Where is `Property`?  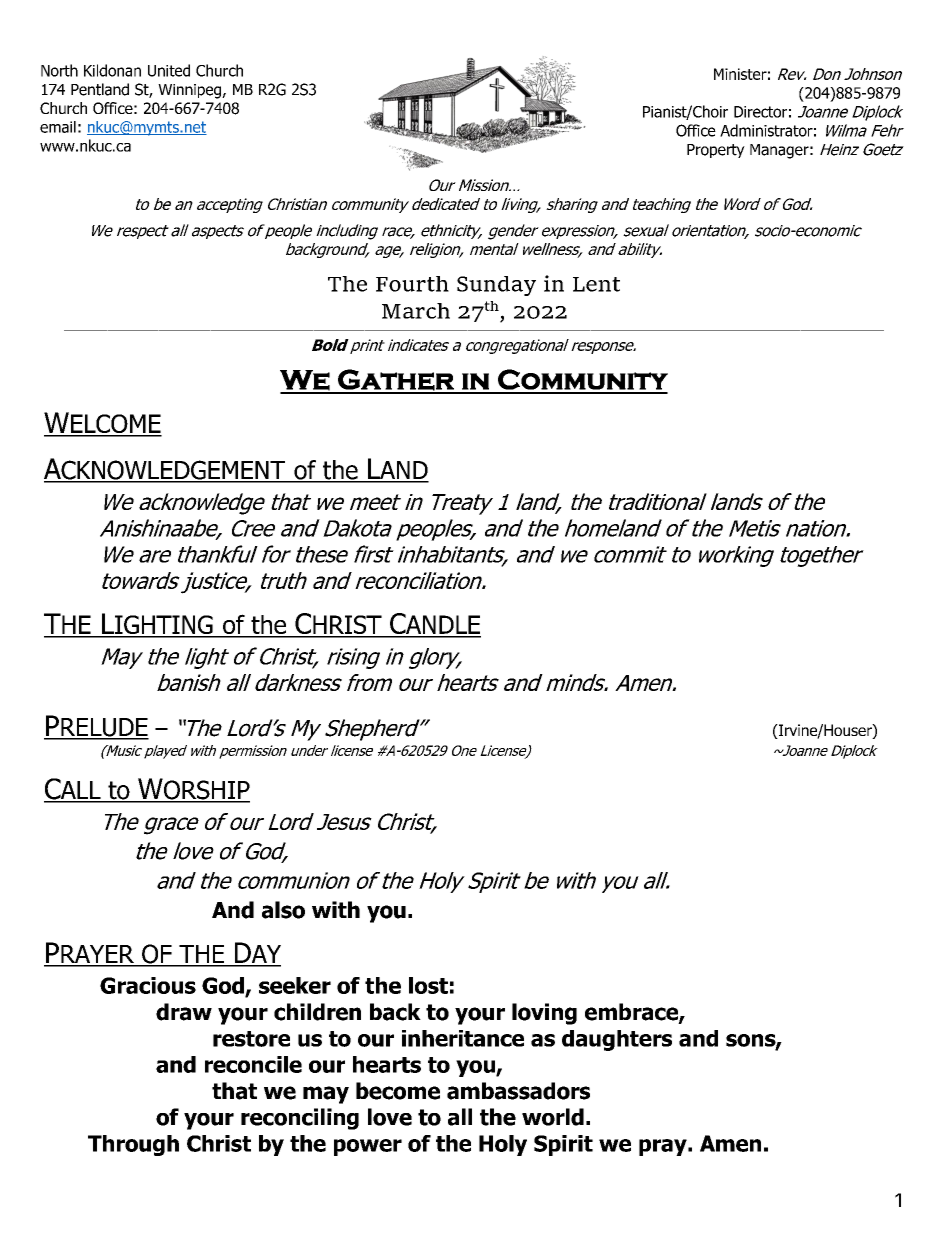
Property is located at coordinates (716, 151).
